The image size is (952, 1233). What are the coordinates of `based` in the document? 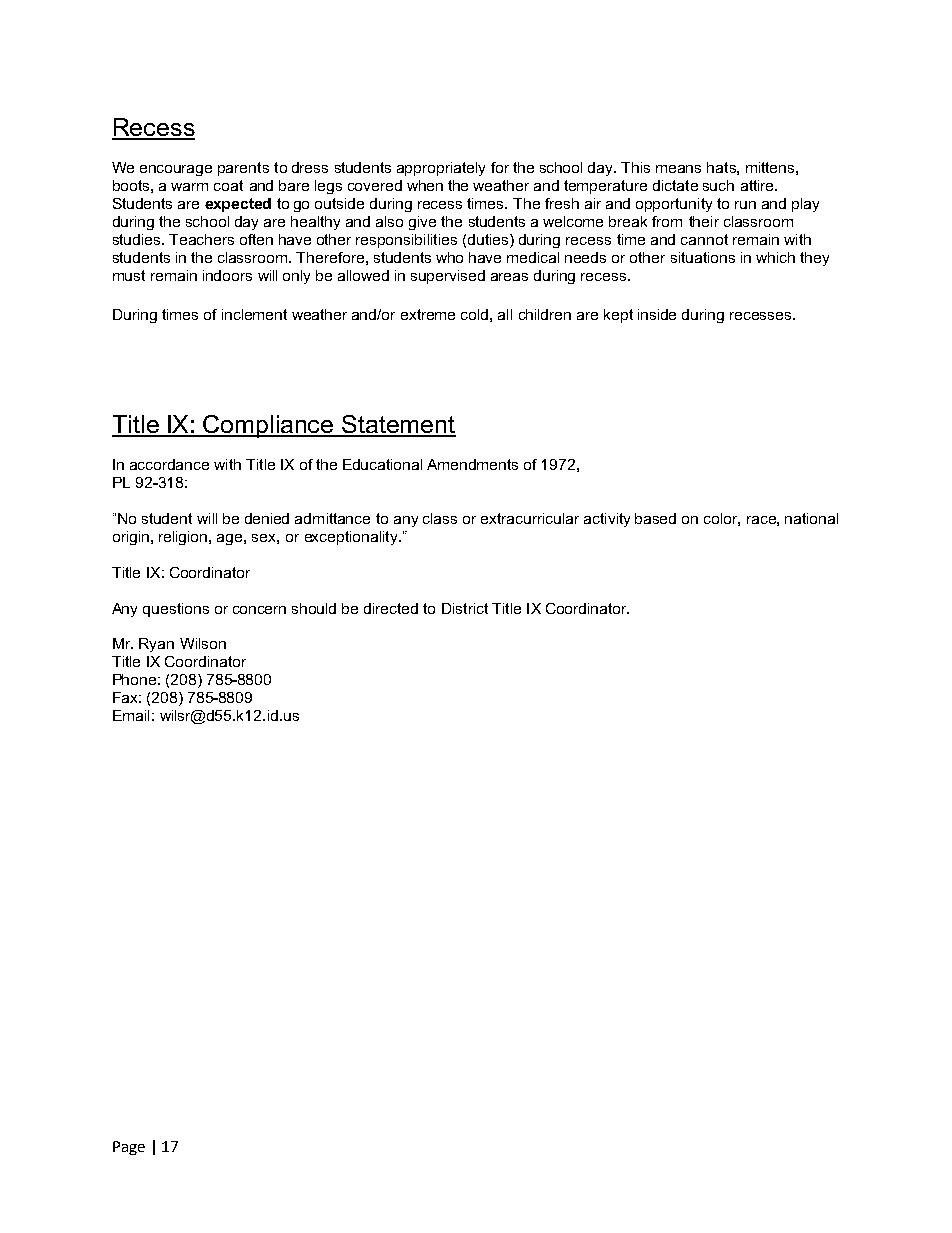 It's located at (655, 518).
